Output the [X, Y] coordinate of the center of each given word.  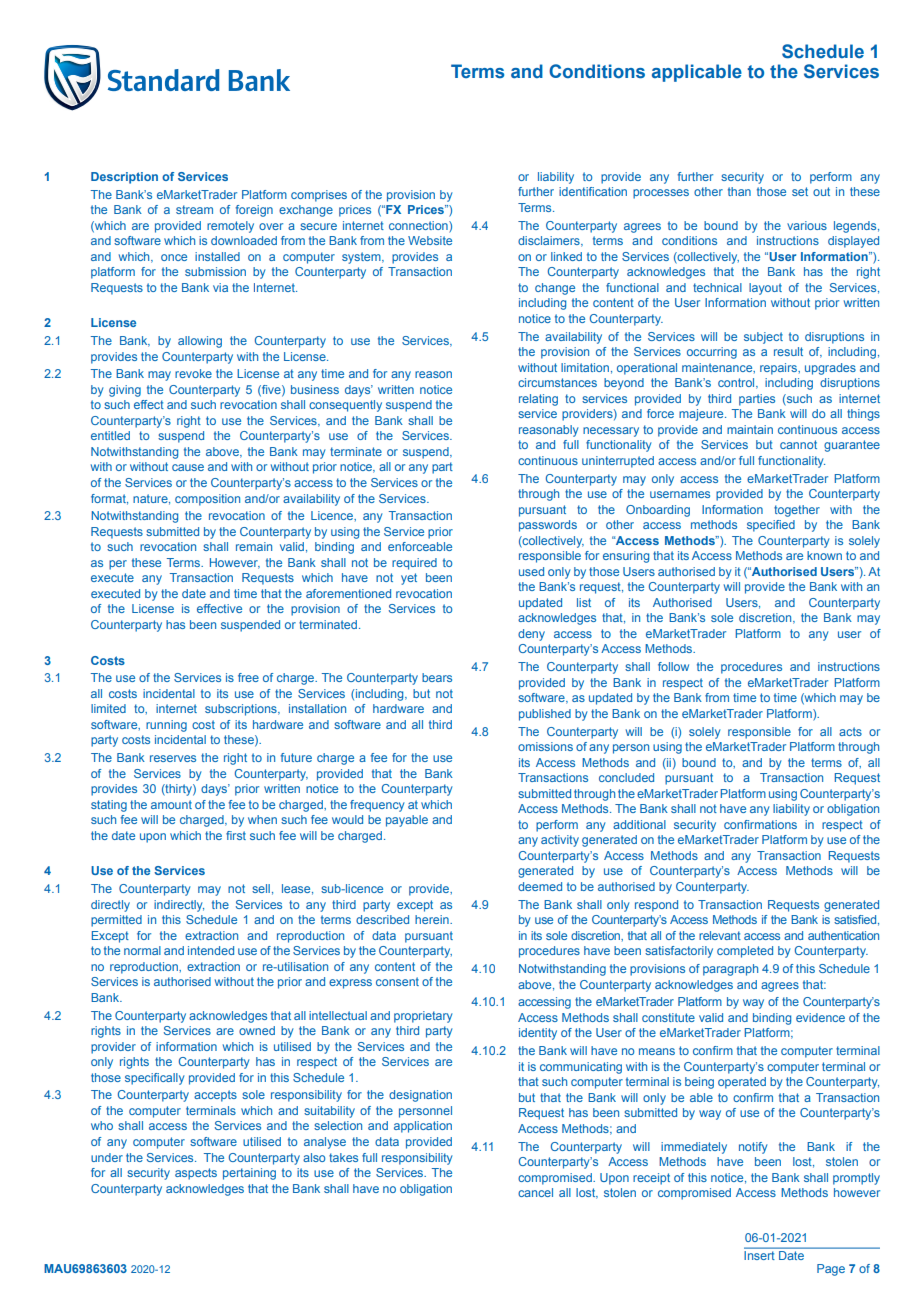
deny [531, 635]
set [800, 191]
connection [419, 225]
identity [538, 1034]
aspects [196, 1174]
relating [538, 400]
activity [560, 841]
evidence [820, 1017]
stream [194, 209]
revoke [193, 373]
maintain [750, 429]
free [248, 677]
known [824, 555]
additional [639, 824]
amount [171, 804]
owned [257, 1030]
